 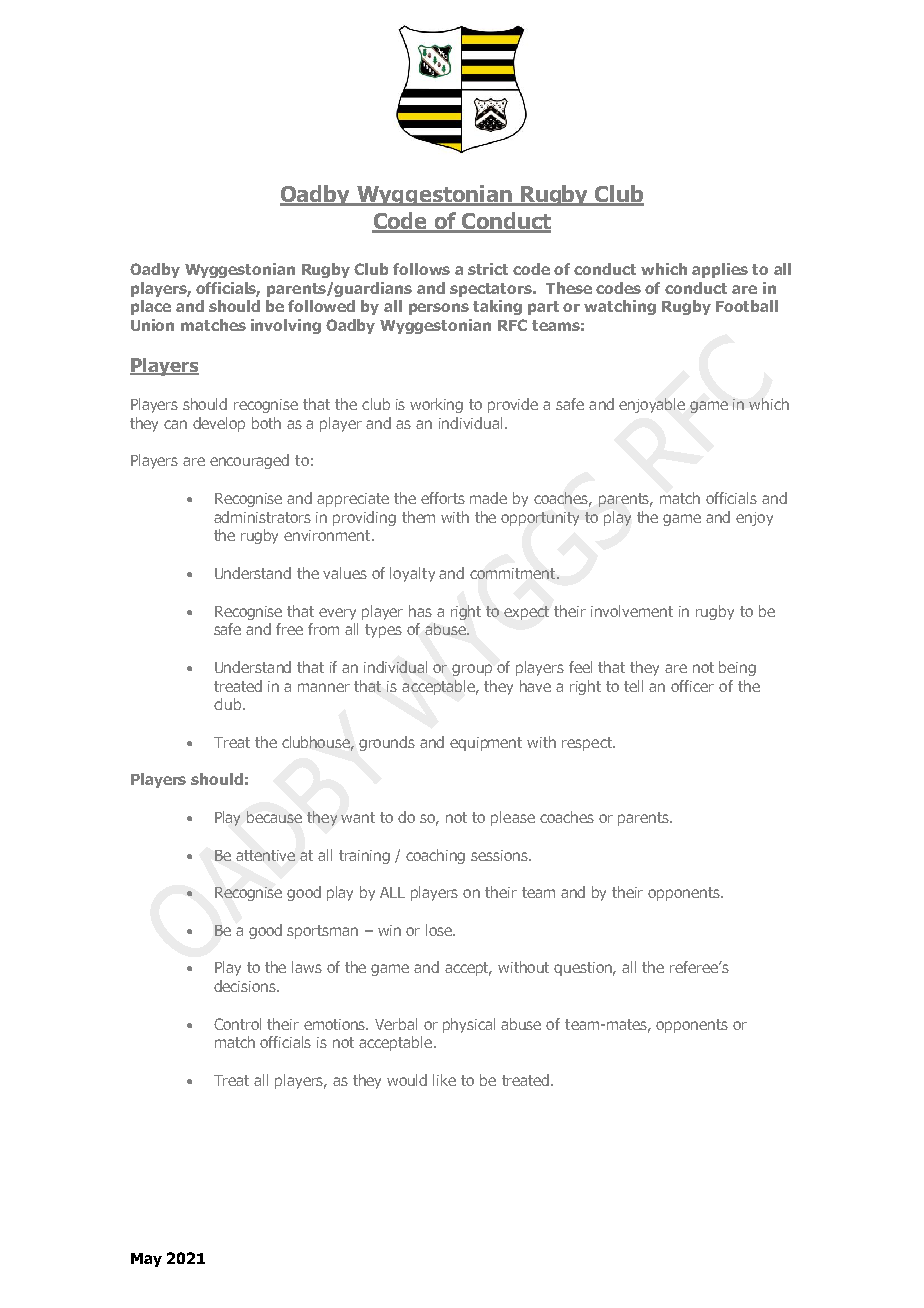 I want to click on has, so click(x=420, y=611).
